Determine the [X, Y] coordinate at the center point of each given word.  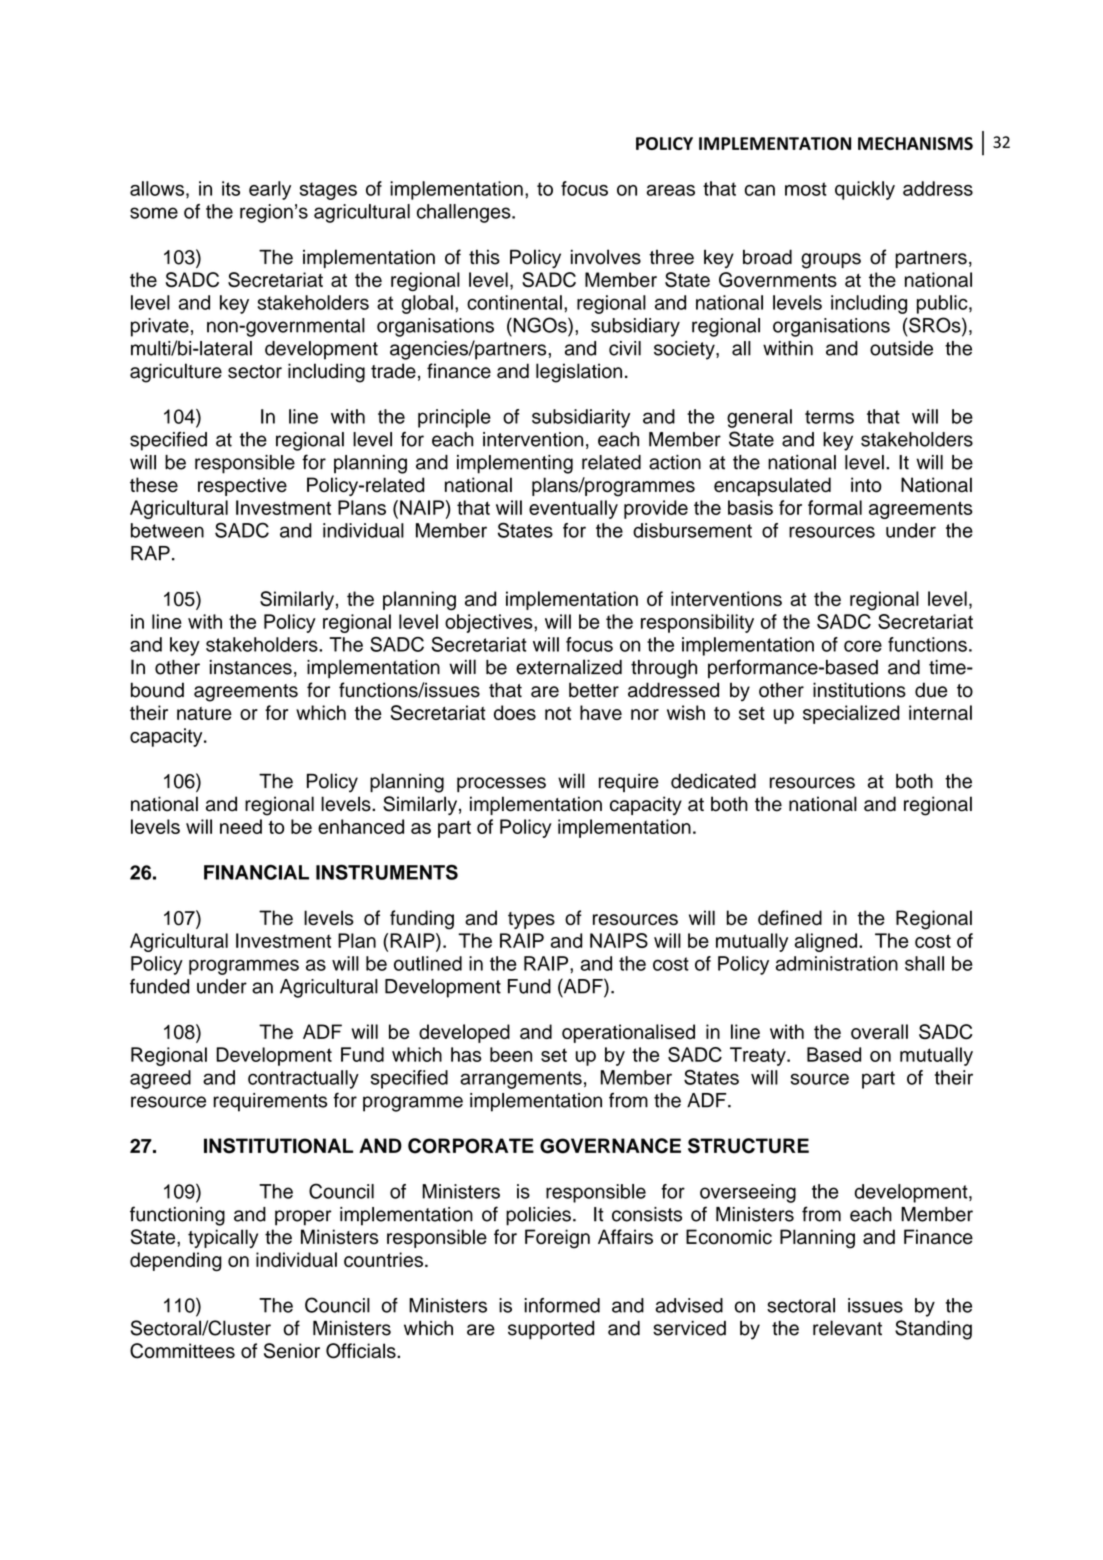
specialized [851, 714]
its [231, 188]
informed [562, 1305]
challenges [465, 213]
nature [204, 713]
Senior [292, 1351]
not [558, 713]
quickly [865, 190]
